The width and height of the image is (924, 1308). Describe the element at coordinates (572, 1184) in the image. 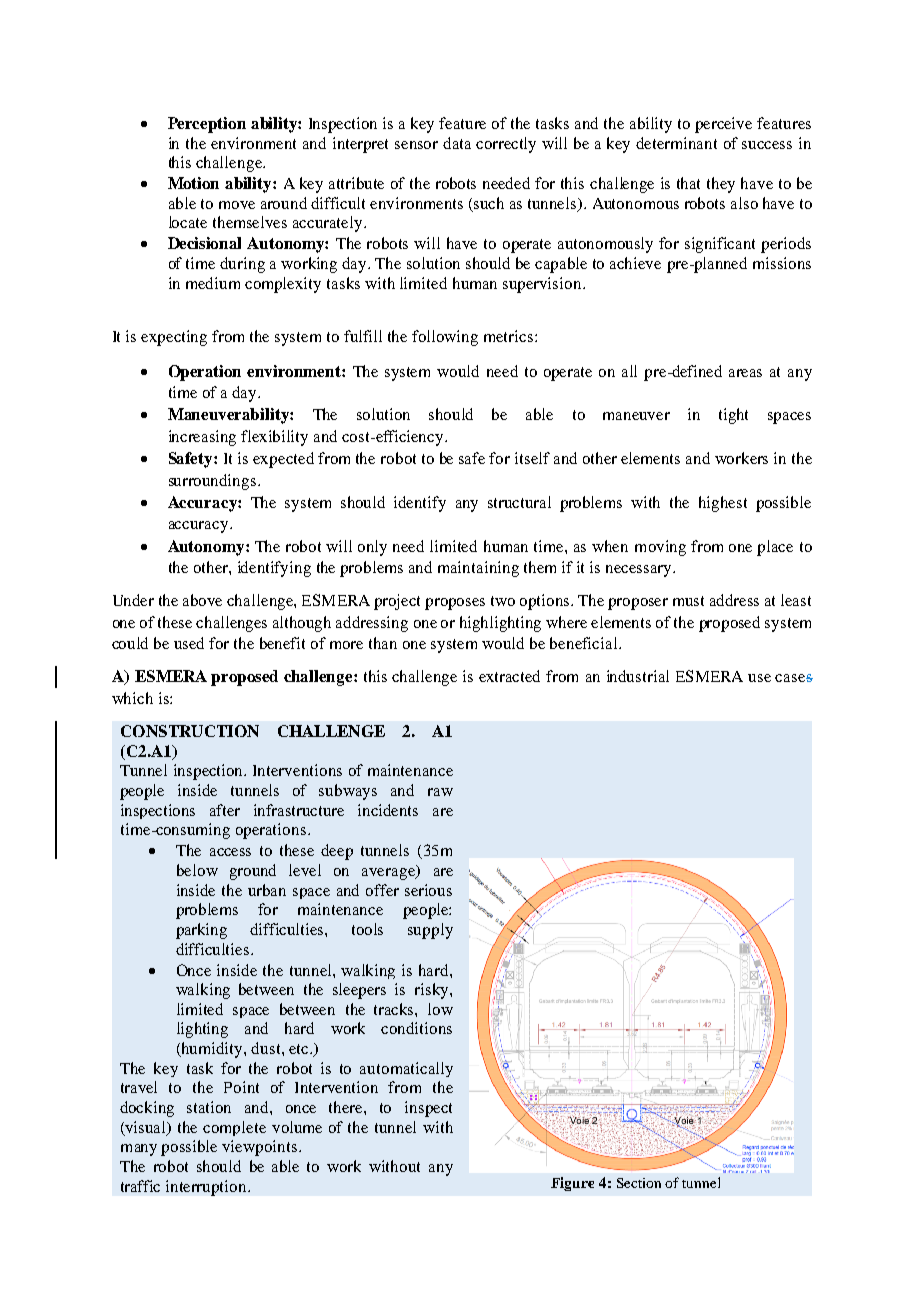

I see `Figure` at that location.
